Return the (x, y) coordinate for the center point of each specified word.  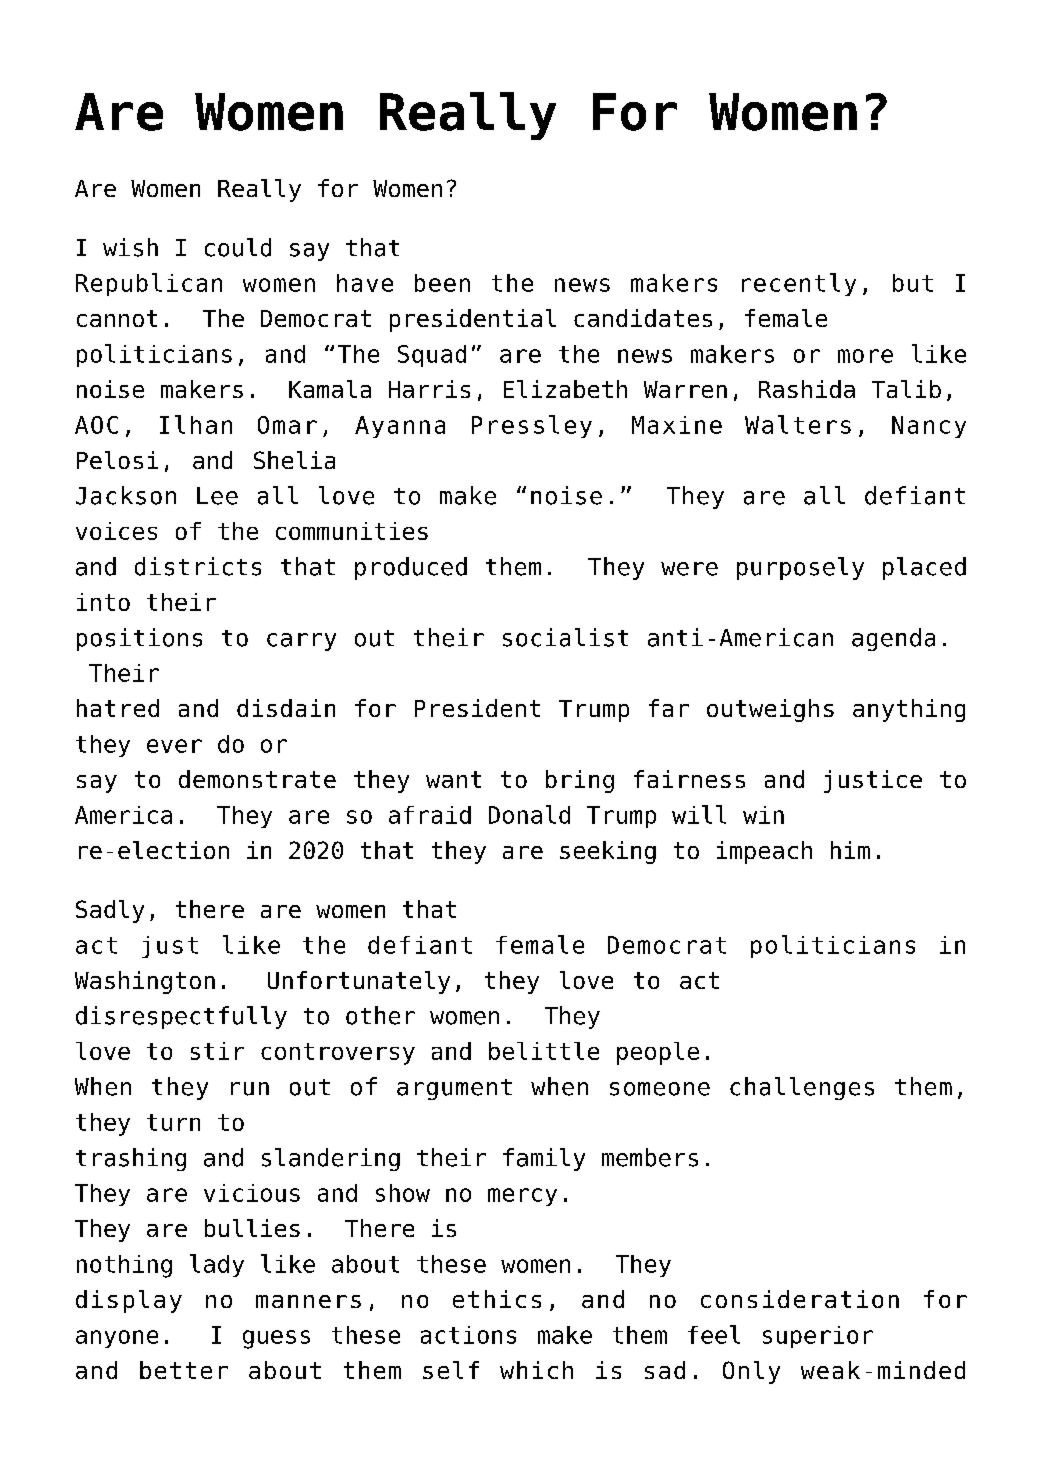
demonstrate (257, 779)
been (442, 283)
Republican (149, 284)
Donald (529, 814)
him (850, 850)
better (184, 1370)
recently (799, 284)
